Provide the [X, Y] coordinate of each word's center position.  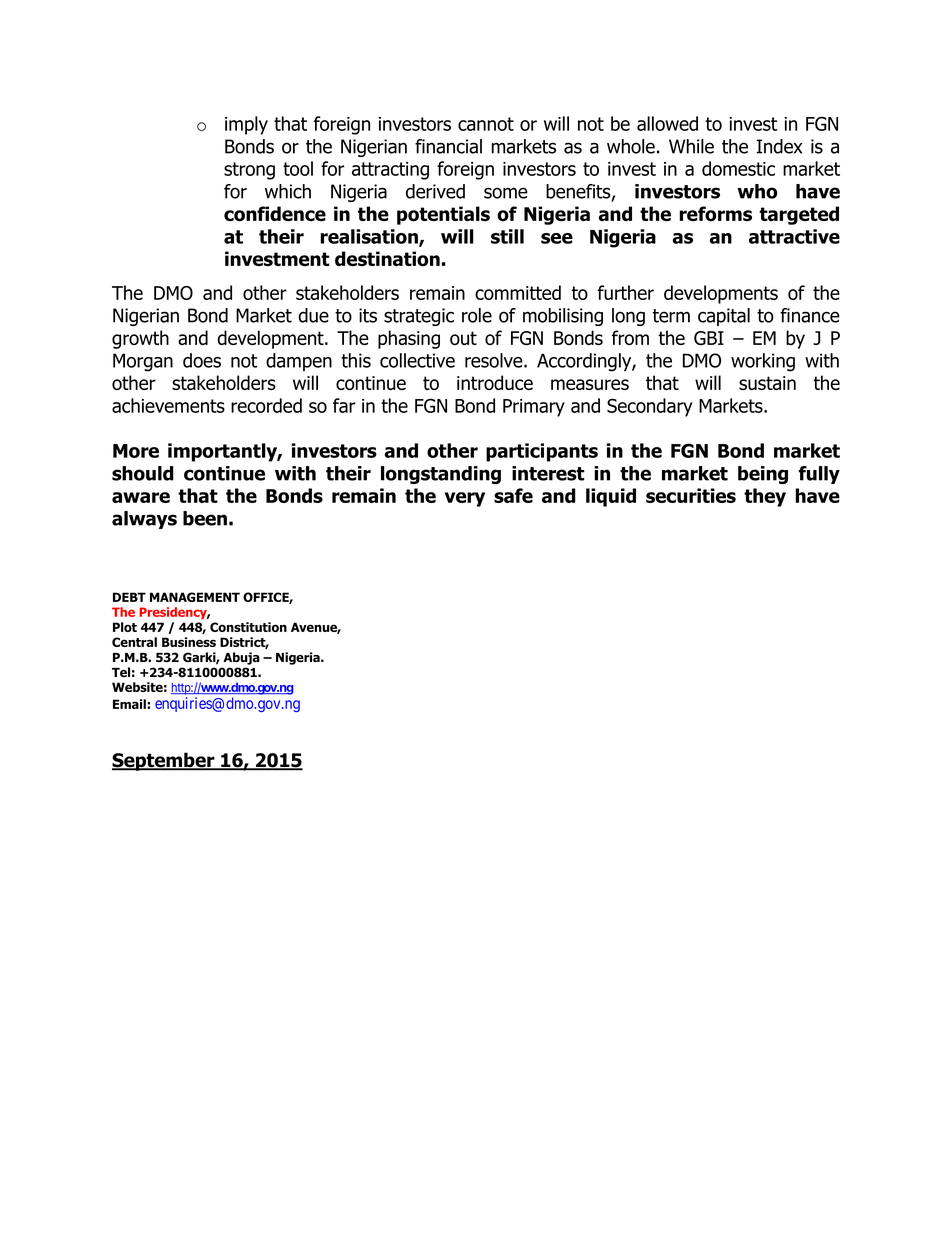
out [463, 338]
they [765, 497]
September [164, 761]
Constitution [248, 627]
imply [246, 125]
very [465, 499]
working [763, 362]
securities [691, 495]
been [205, 518]
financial [448, 146]
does [202, 360]
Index [779, 146]
